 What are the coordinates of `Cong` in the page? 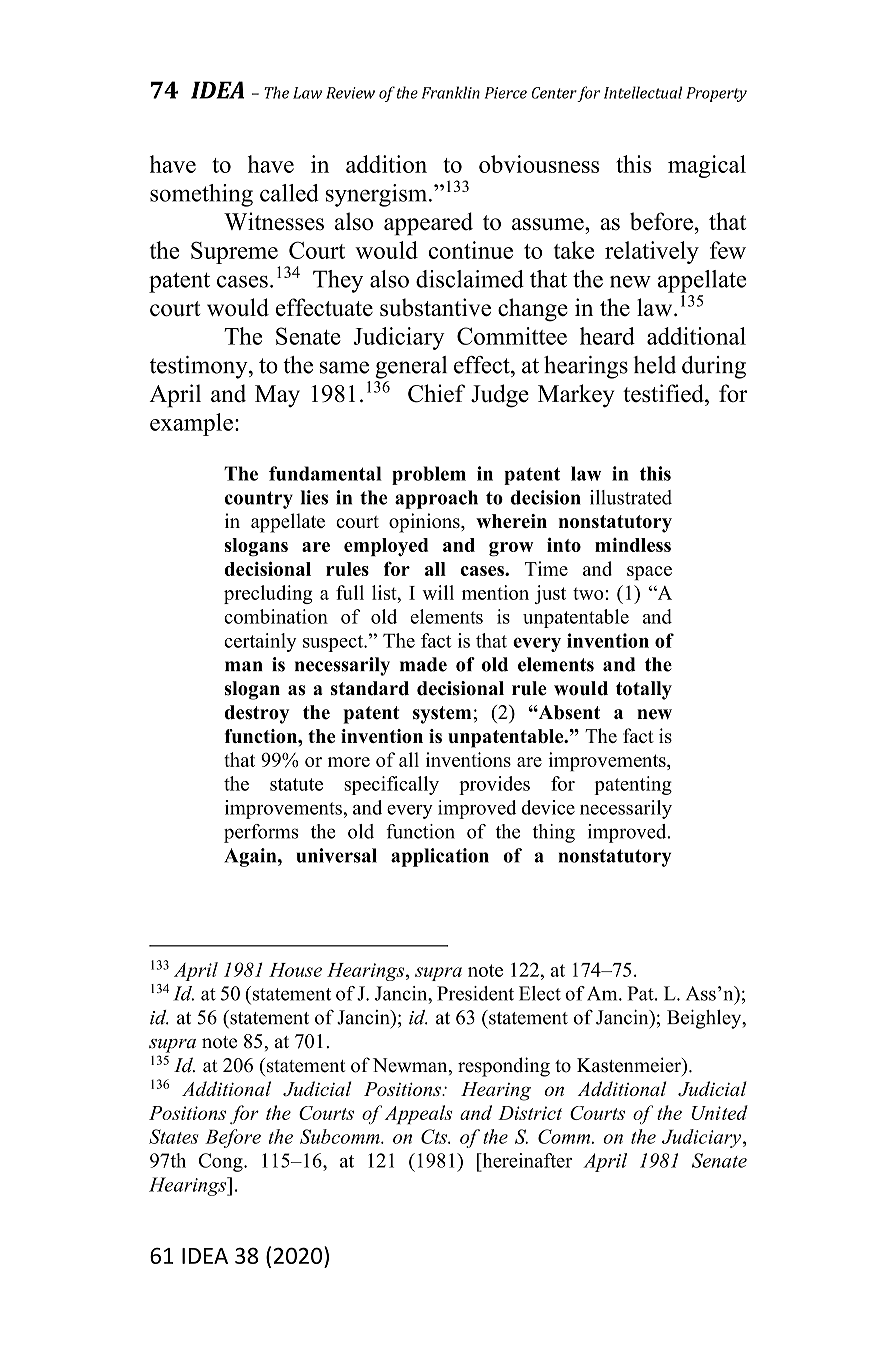 It's located at (222, 1162).
